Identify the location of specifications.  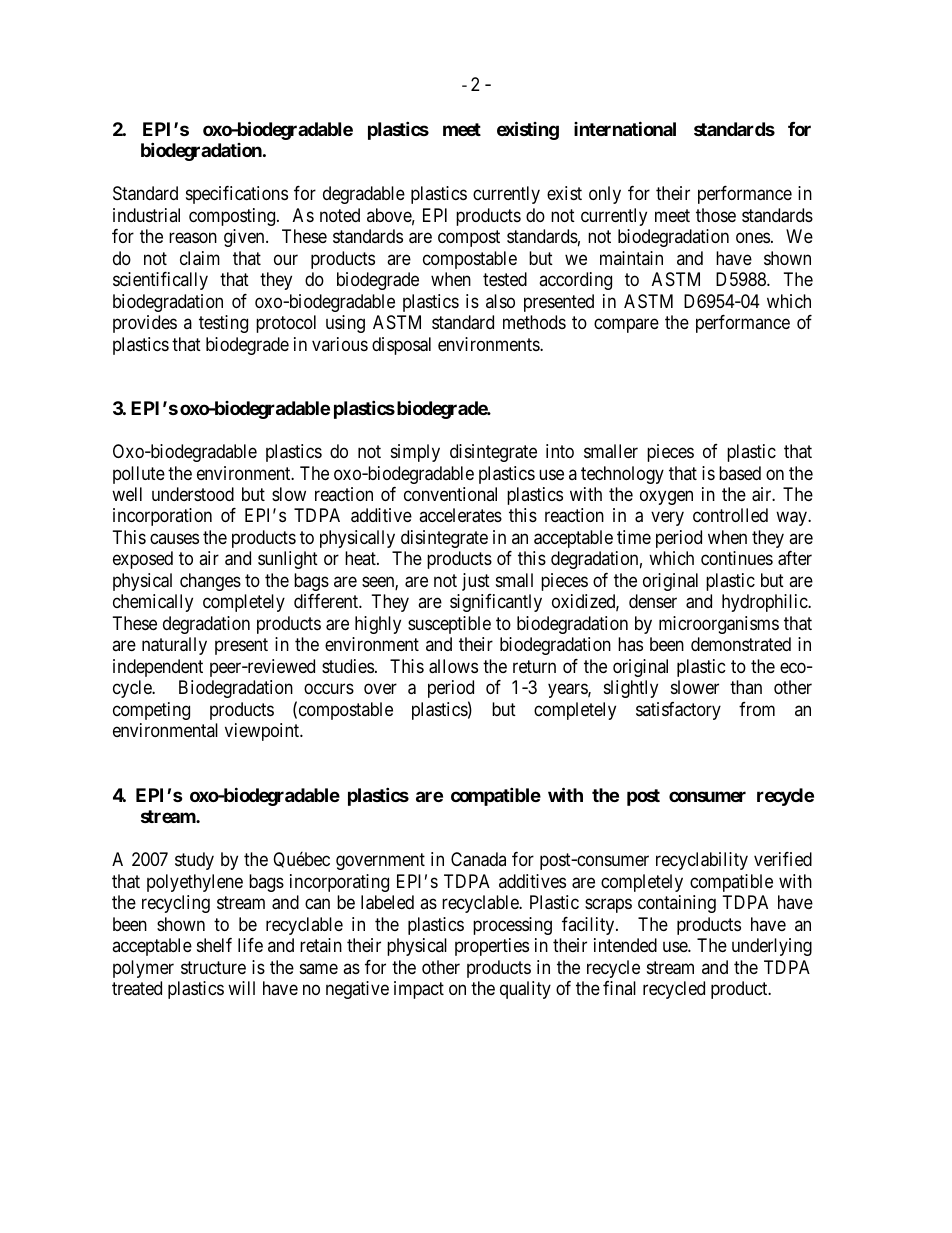
(237, 195).
